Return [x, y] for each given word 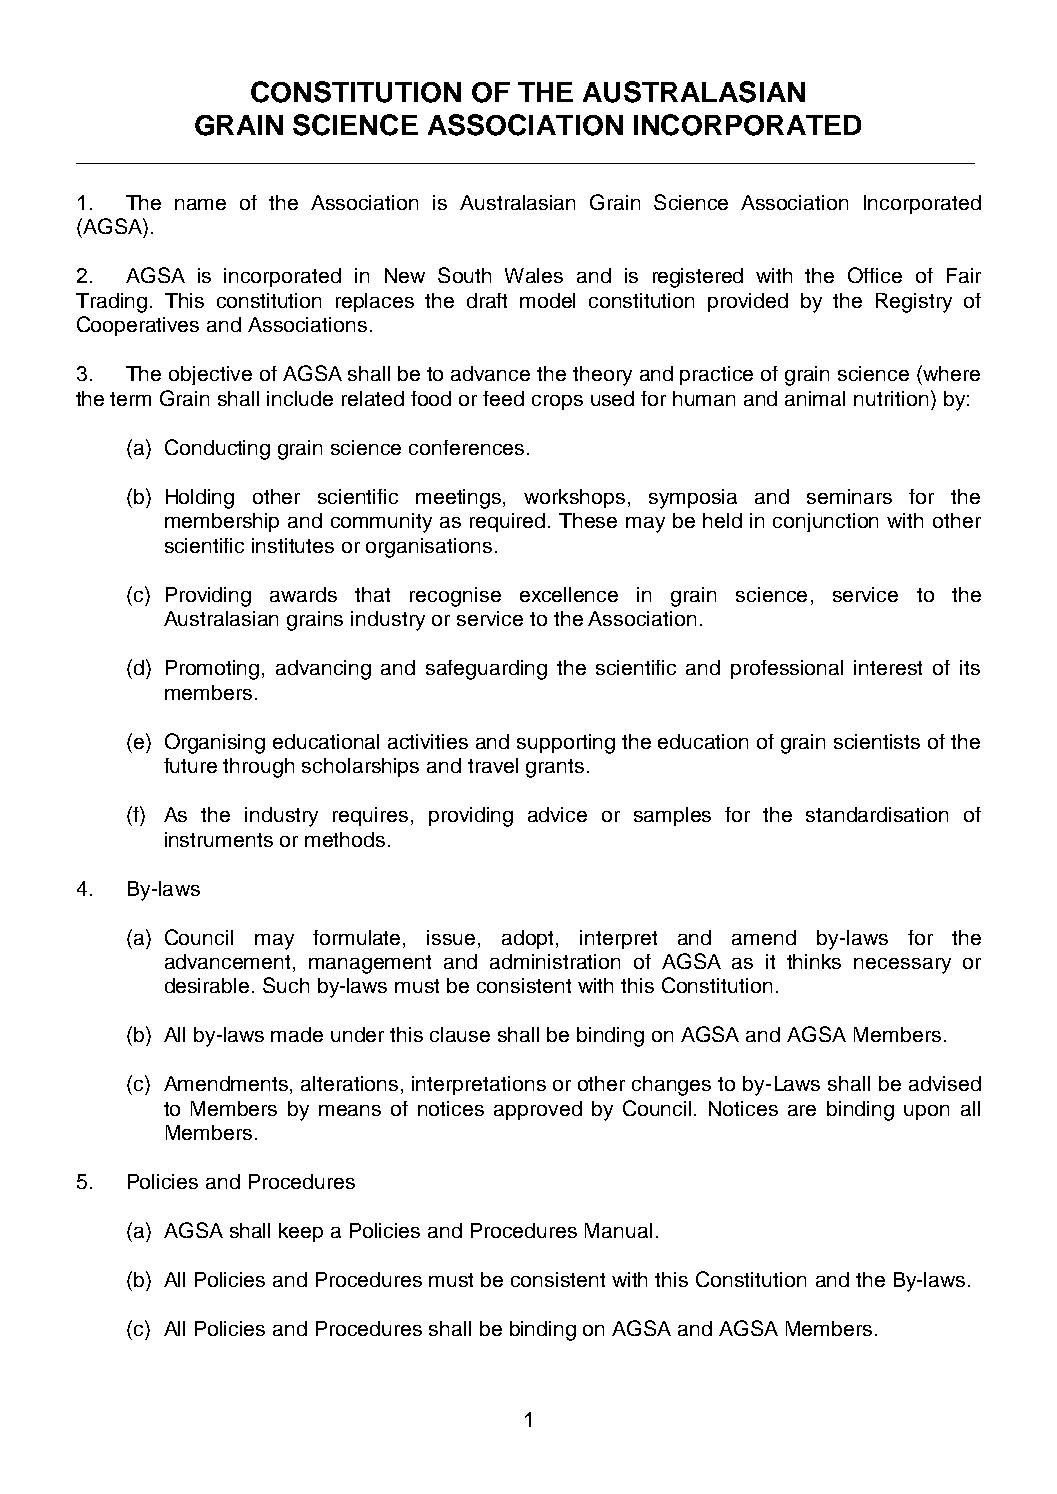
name [200, 204]
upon [926, 1112]
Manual [618, 1230]
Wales [534, 275]
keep [301, 1232]
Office [875, 275]
